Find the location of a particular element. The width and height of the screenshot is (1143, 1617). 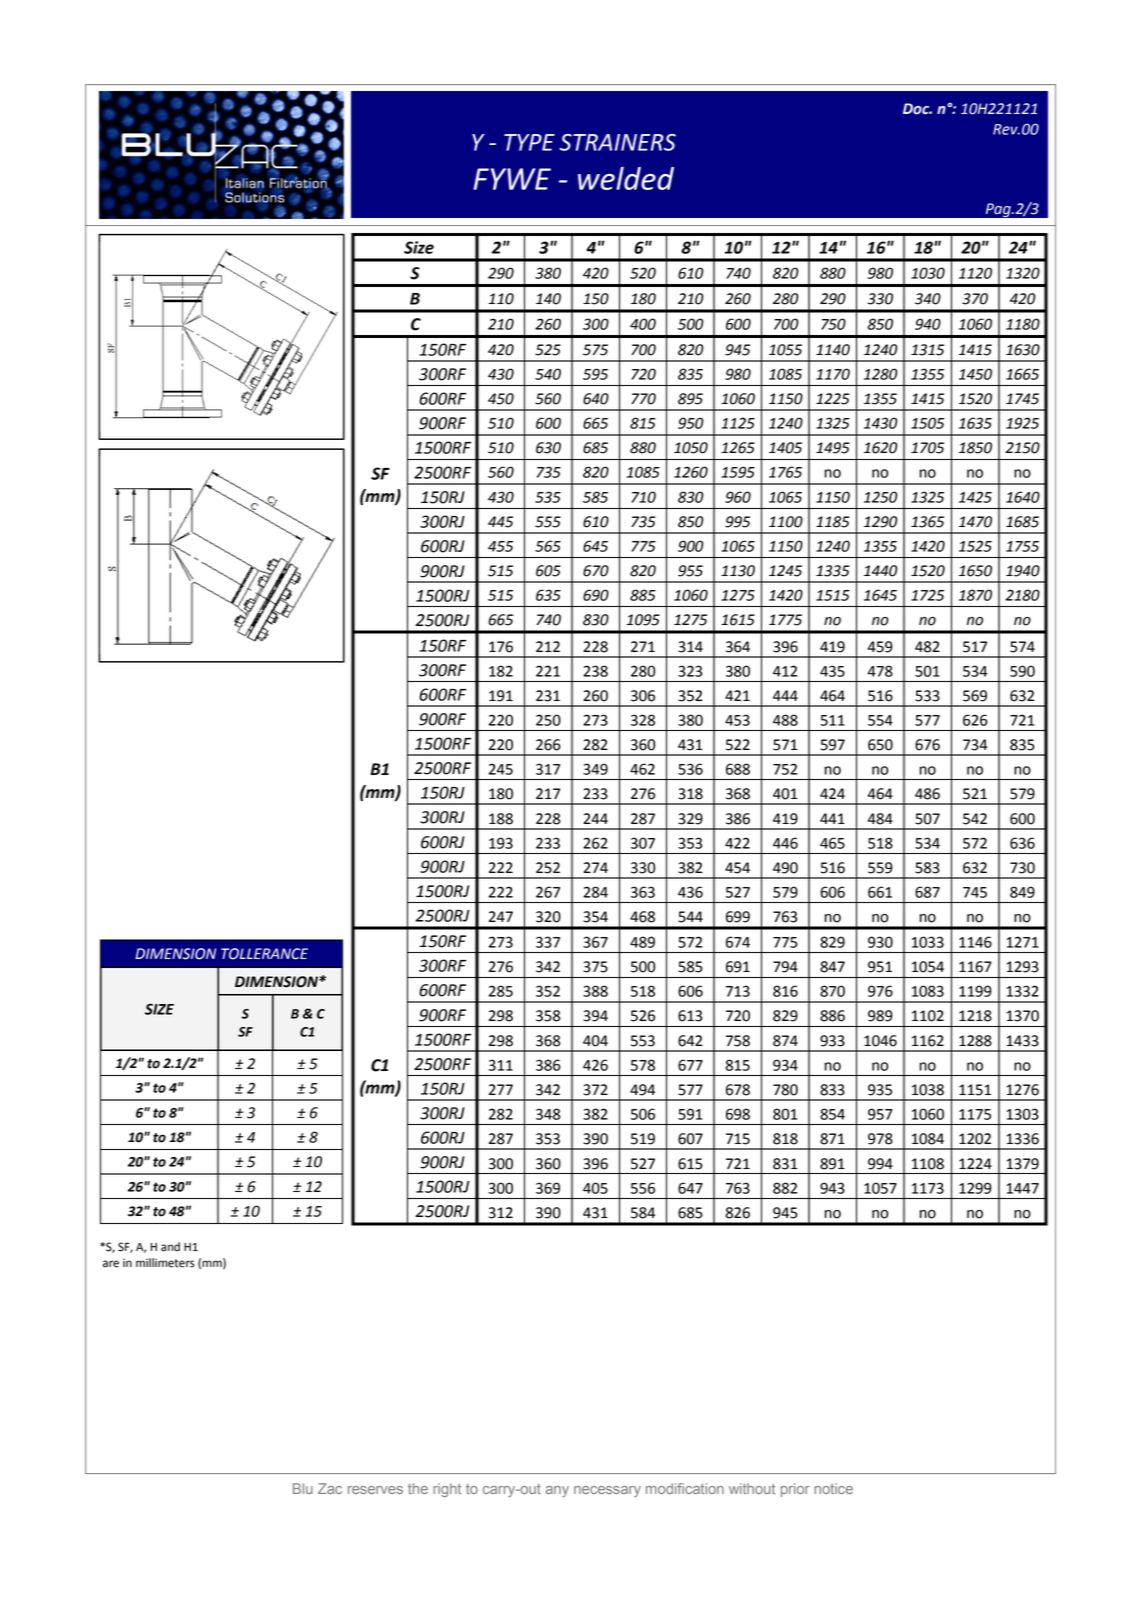

without is located at coordinates (752, 1488).
